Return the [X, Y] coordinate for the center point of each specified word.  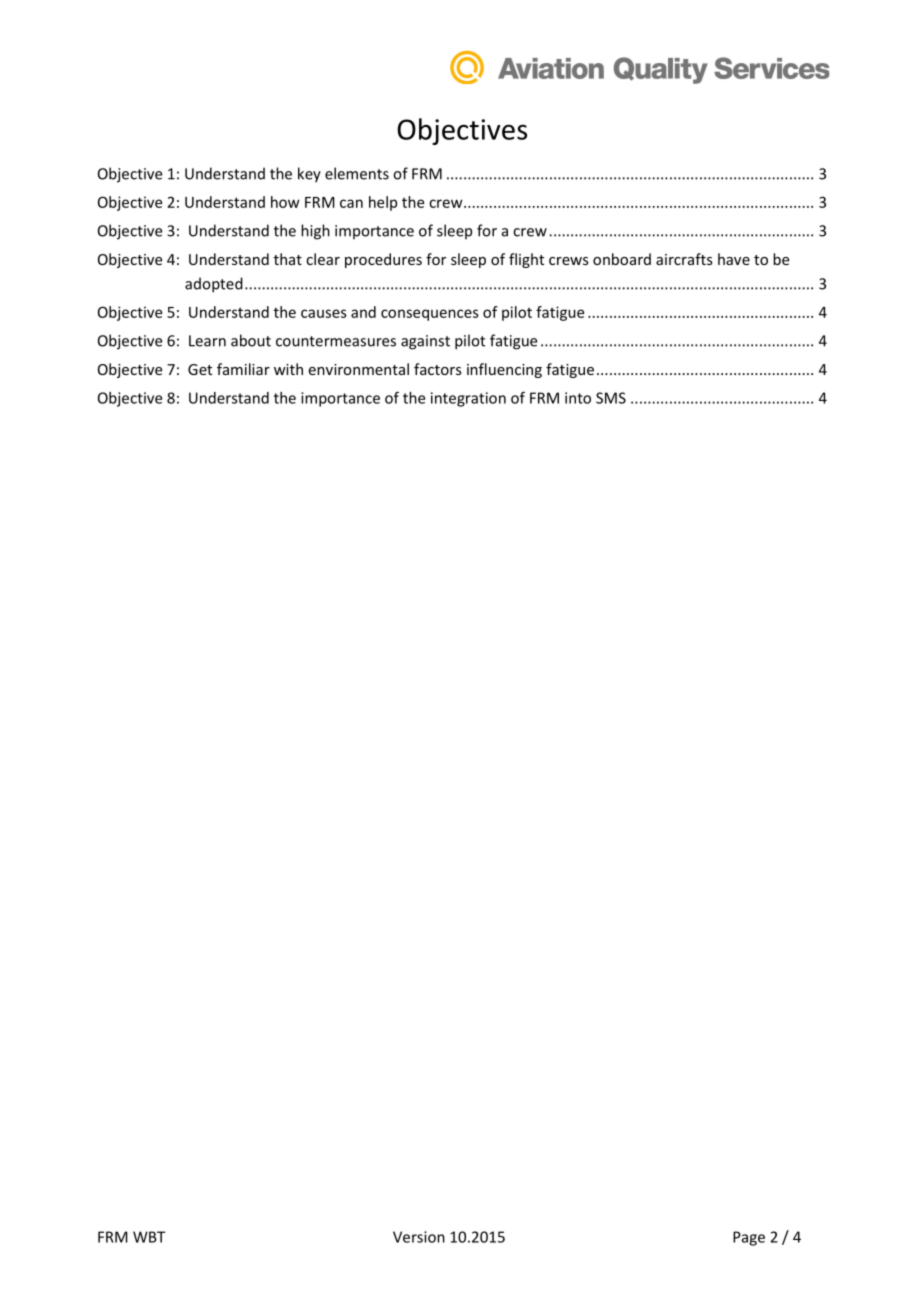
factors [438, 369]
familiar [243, 369]
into [578, 398]
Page [749, 1238]
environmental [359, 369]
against [425, 342]
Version [419, 1237]
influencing [504, 370]
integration [468, 399]
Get [200, 369]
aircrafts [684, 259]
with [288, 369]
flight [526, 260]
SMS [611, 398]
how [285, 202]
